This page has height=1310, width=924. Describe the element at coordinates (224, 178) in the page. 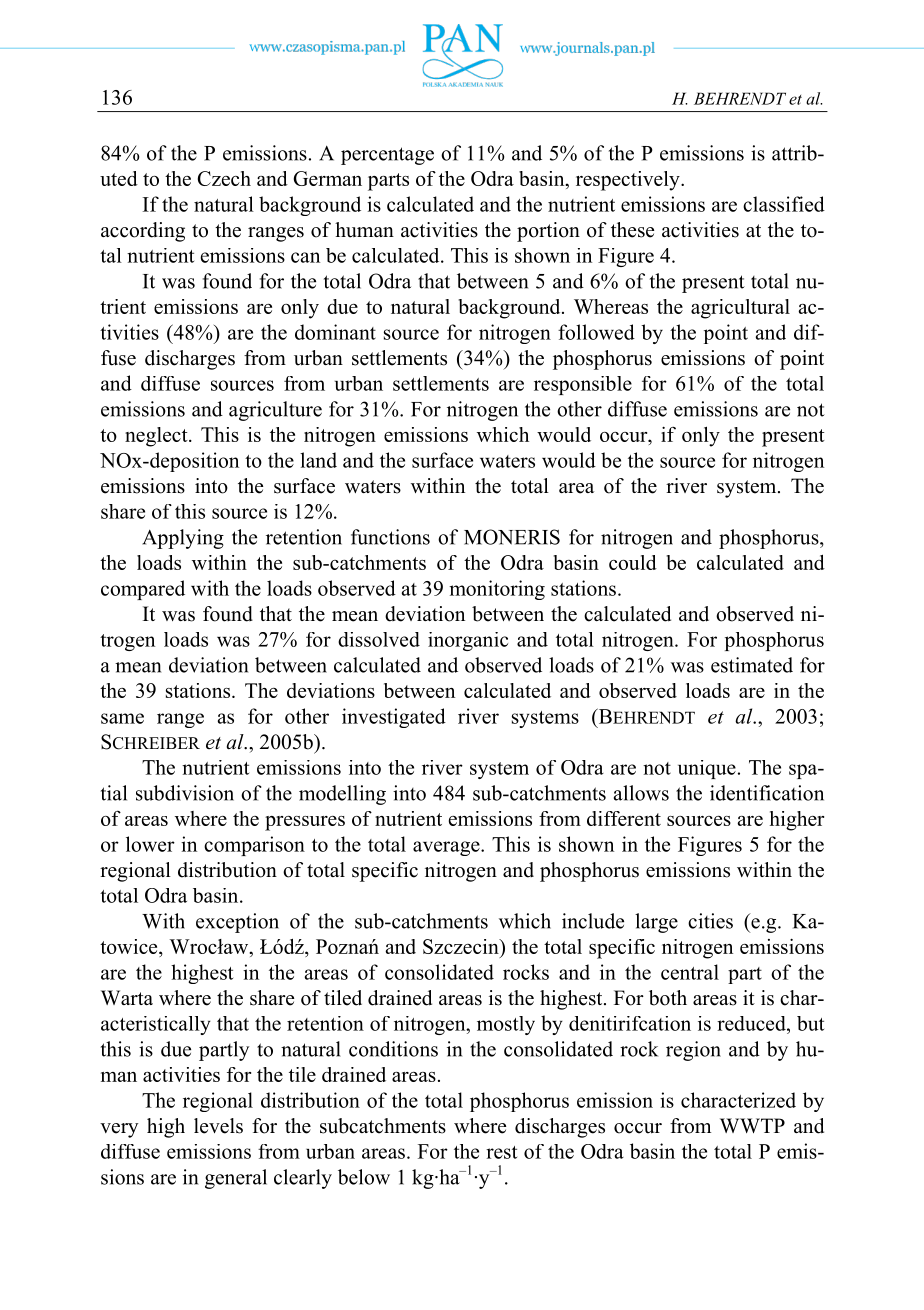

I see `Czech` at that location.
